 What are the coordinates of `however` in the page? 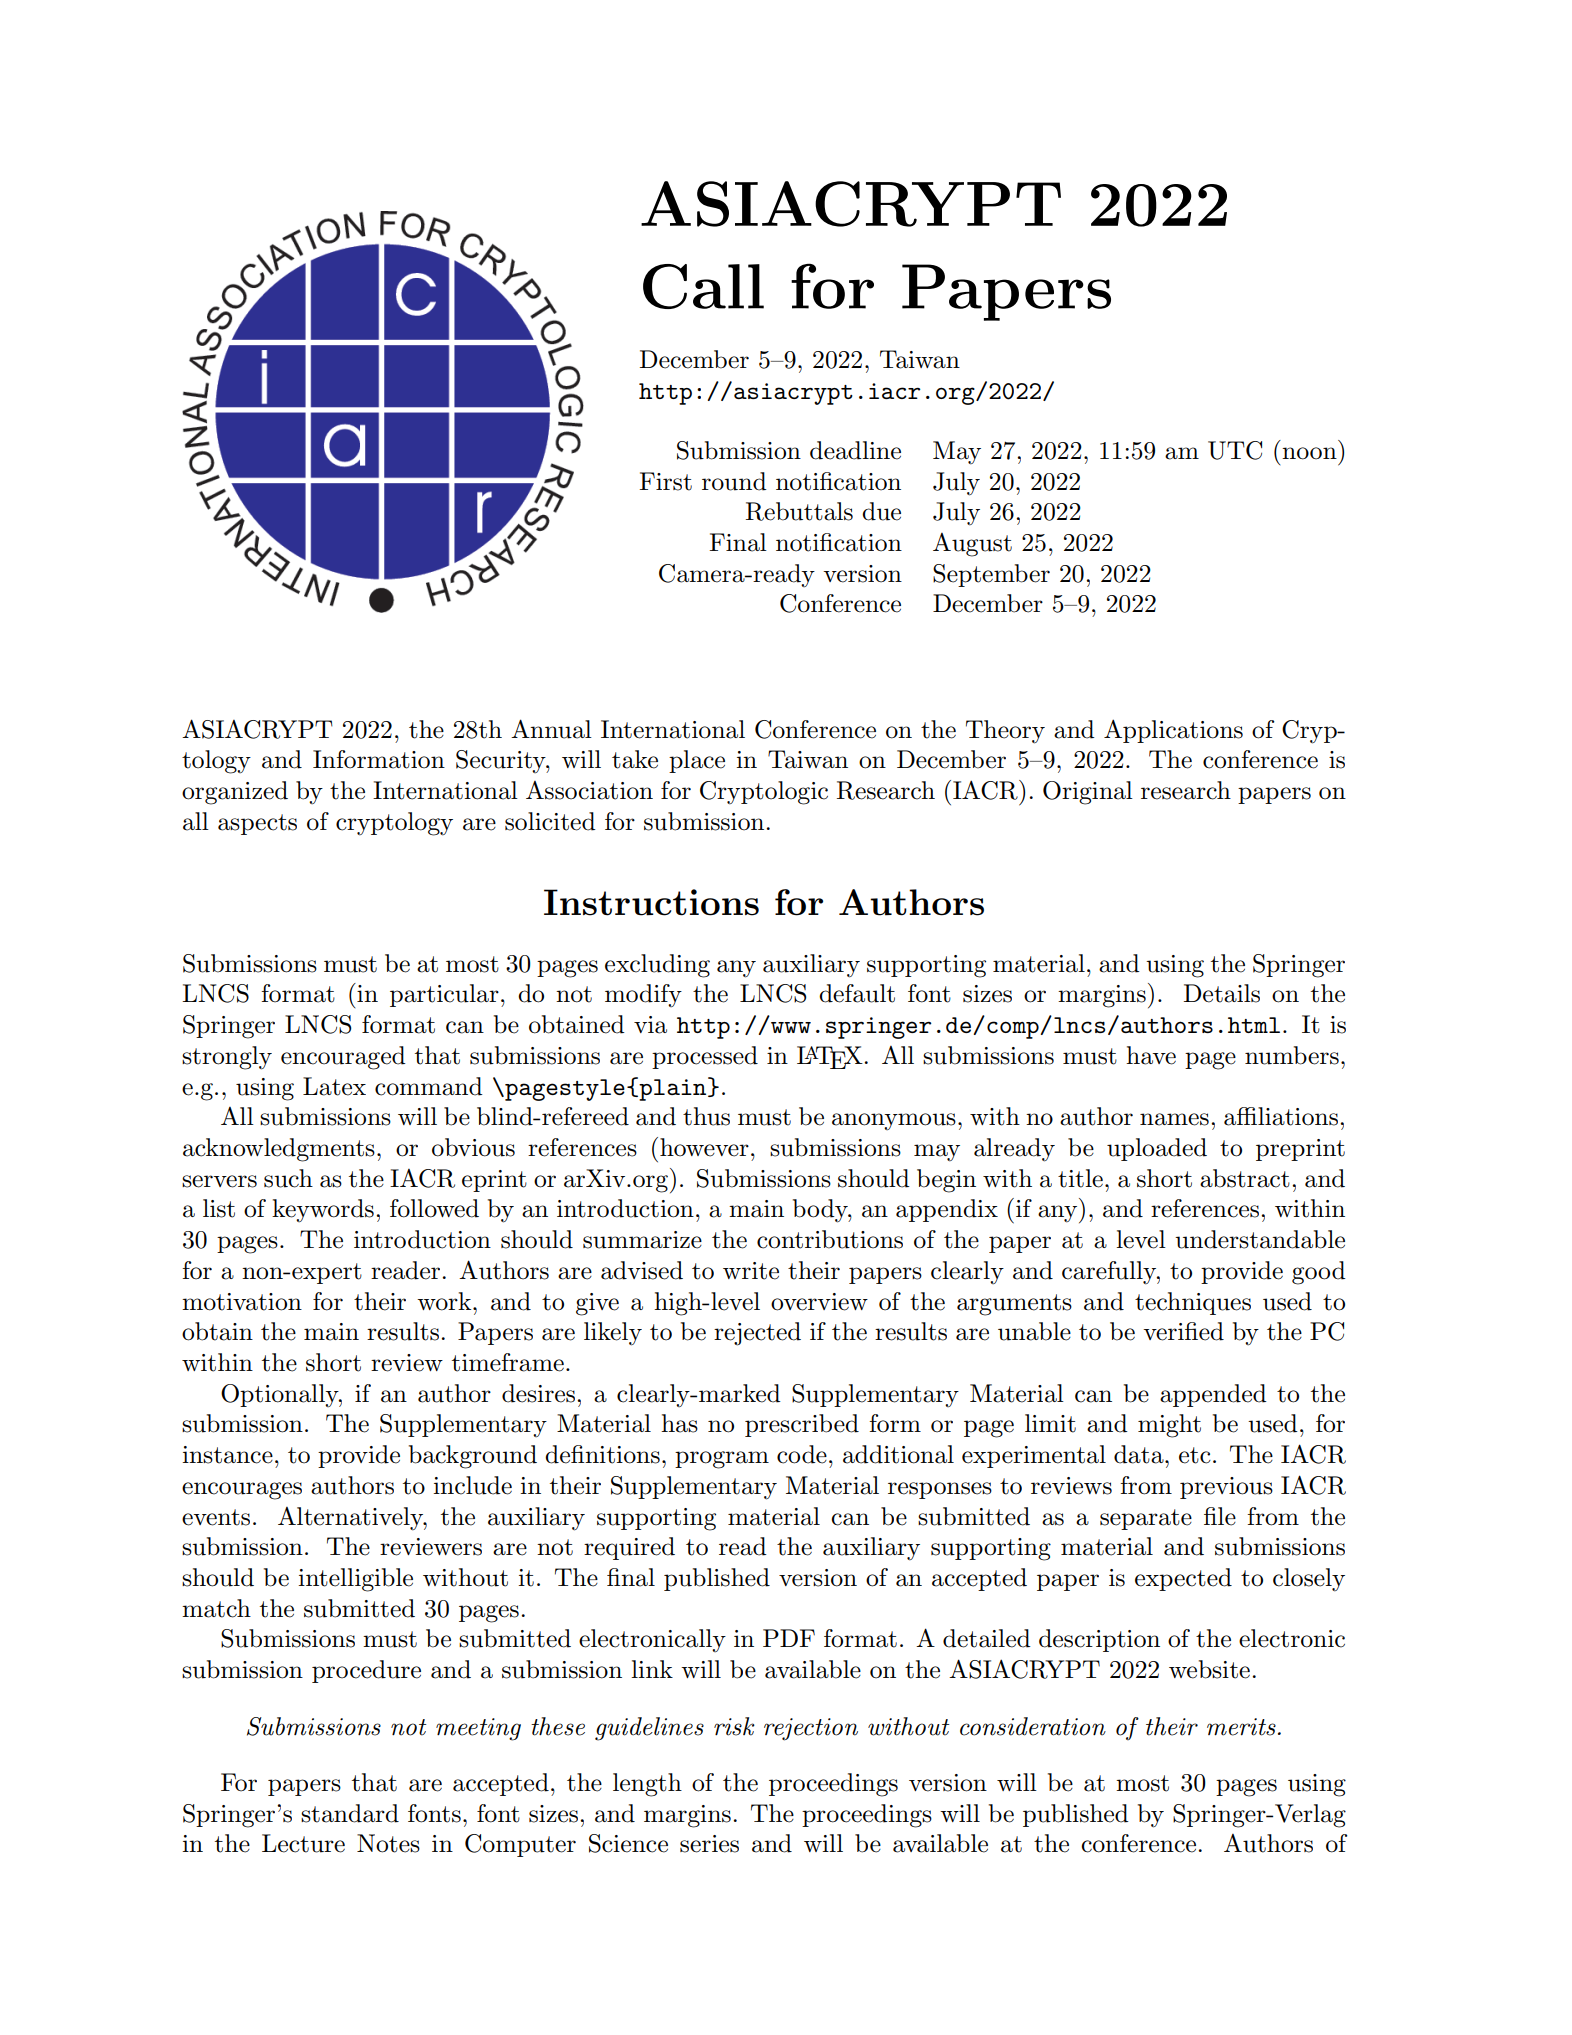 It's located at (704, 1147).
